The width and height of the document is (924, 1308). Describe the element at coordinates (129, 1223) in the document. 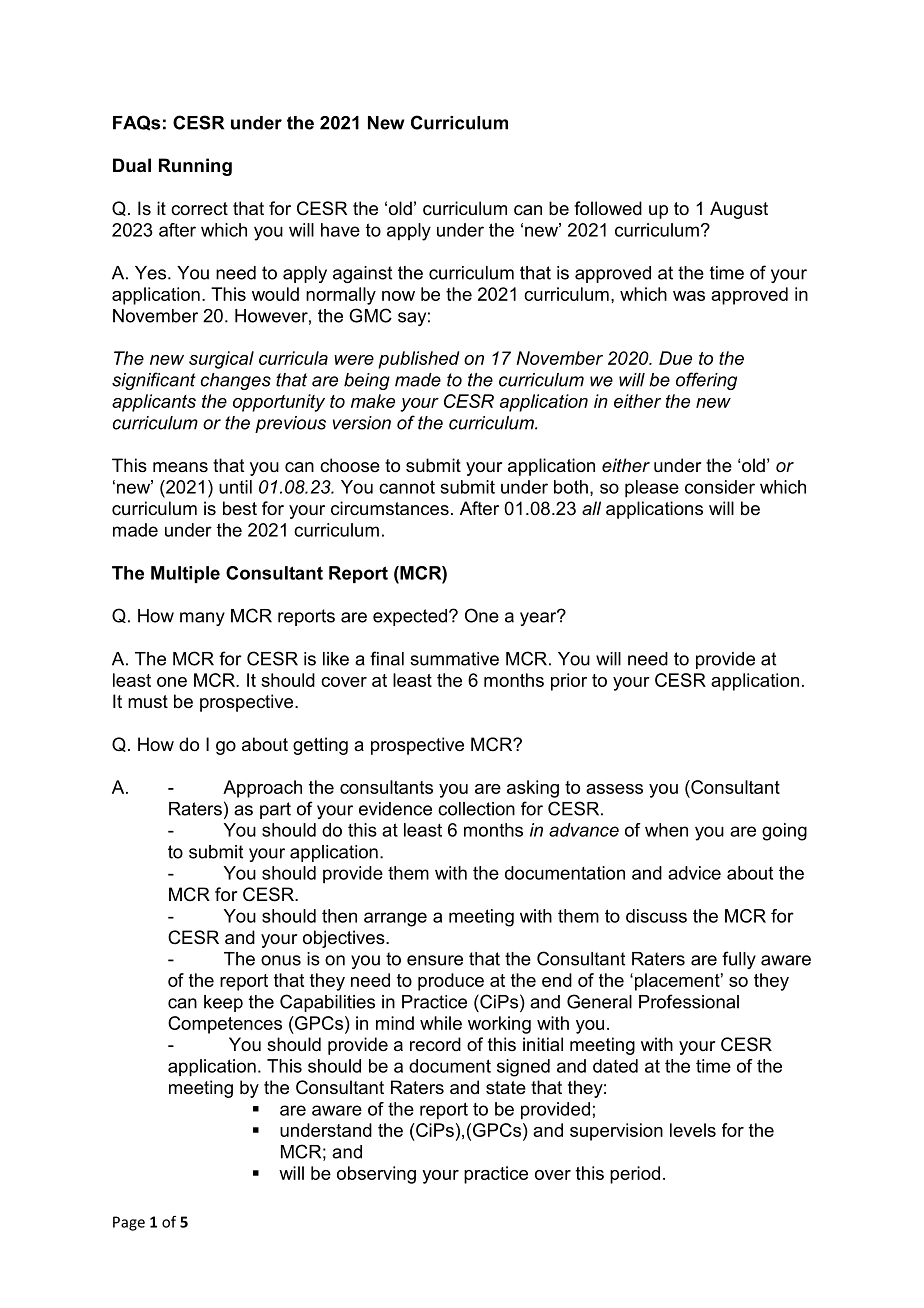

I see `Page` at that location.
